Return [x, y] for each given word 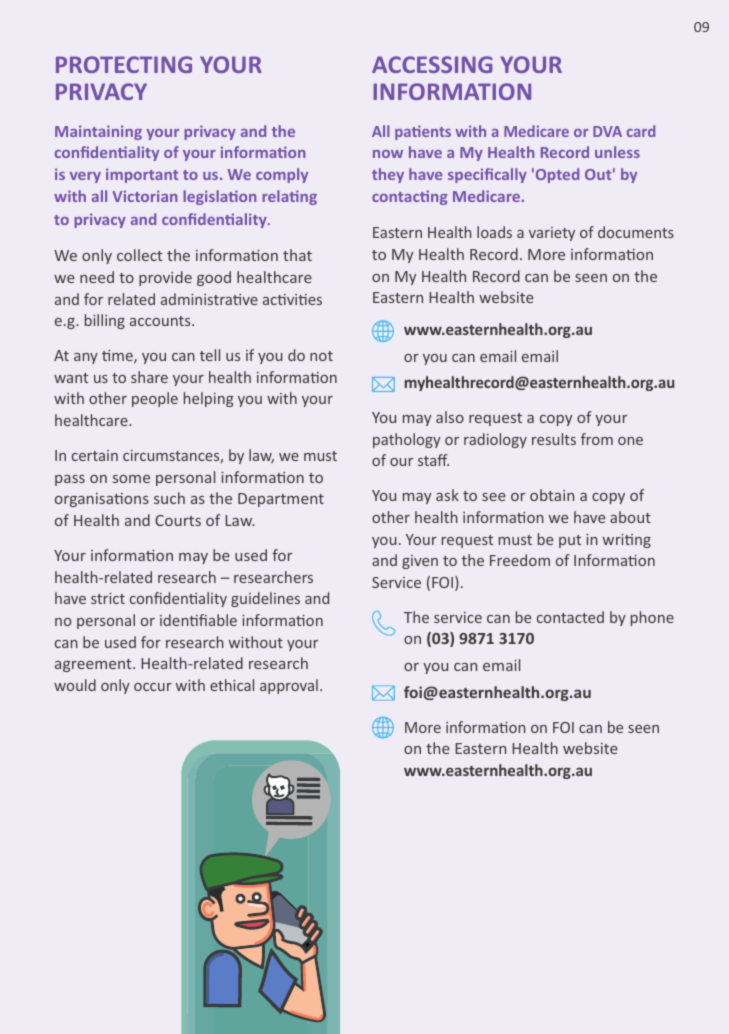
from [597, 439]
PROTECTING [124, 64]
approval [289, 686]
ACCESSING [432, 64]
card [641, 131]
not [321, 356]
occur [153, 687]
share [149, 377]
